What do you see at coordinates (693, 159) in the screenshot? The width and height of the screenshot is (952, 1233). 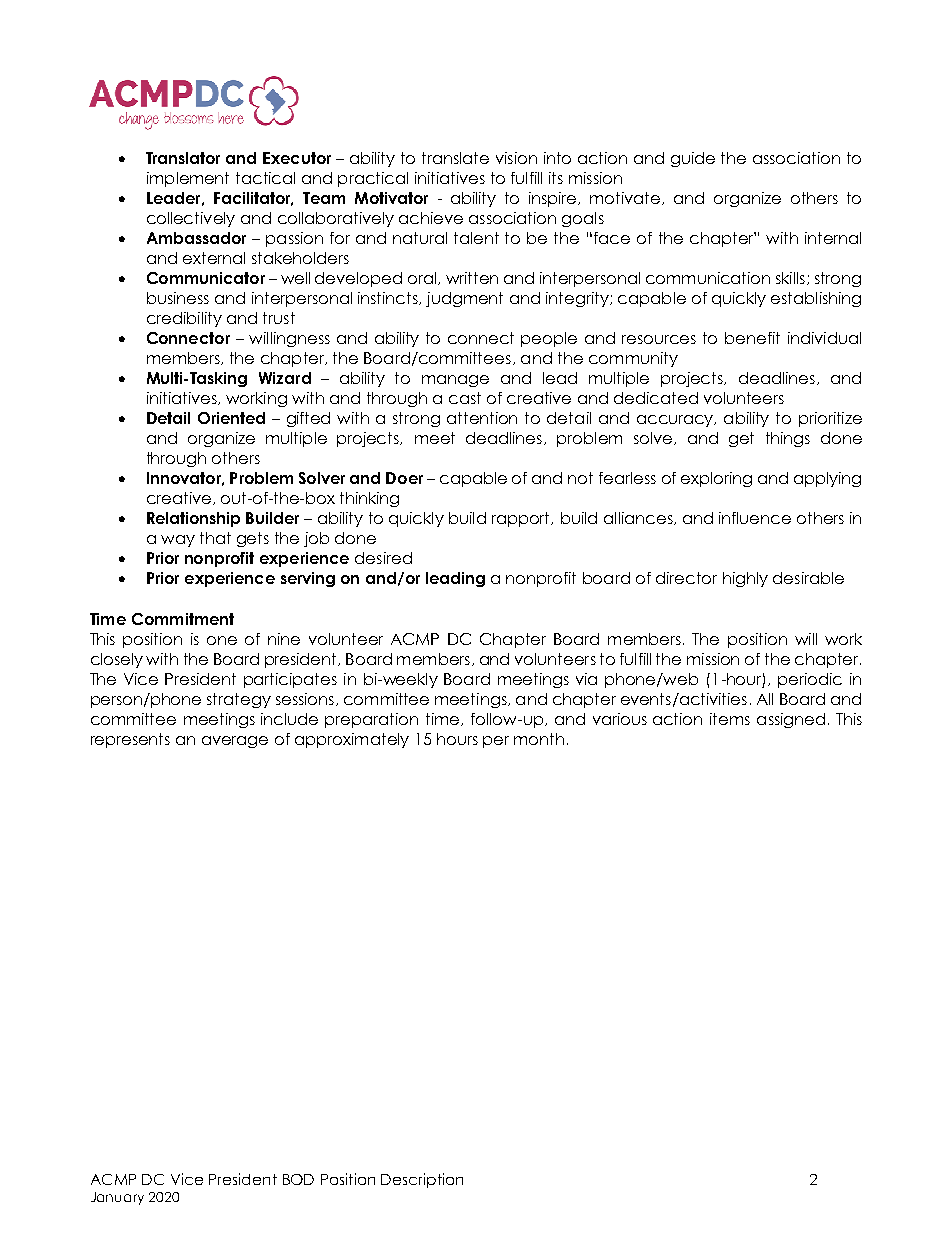 I see `guide` at bounding box center [693, 159].
